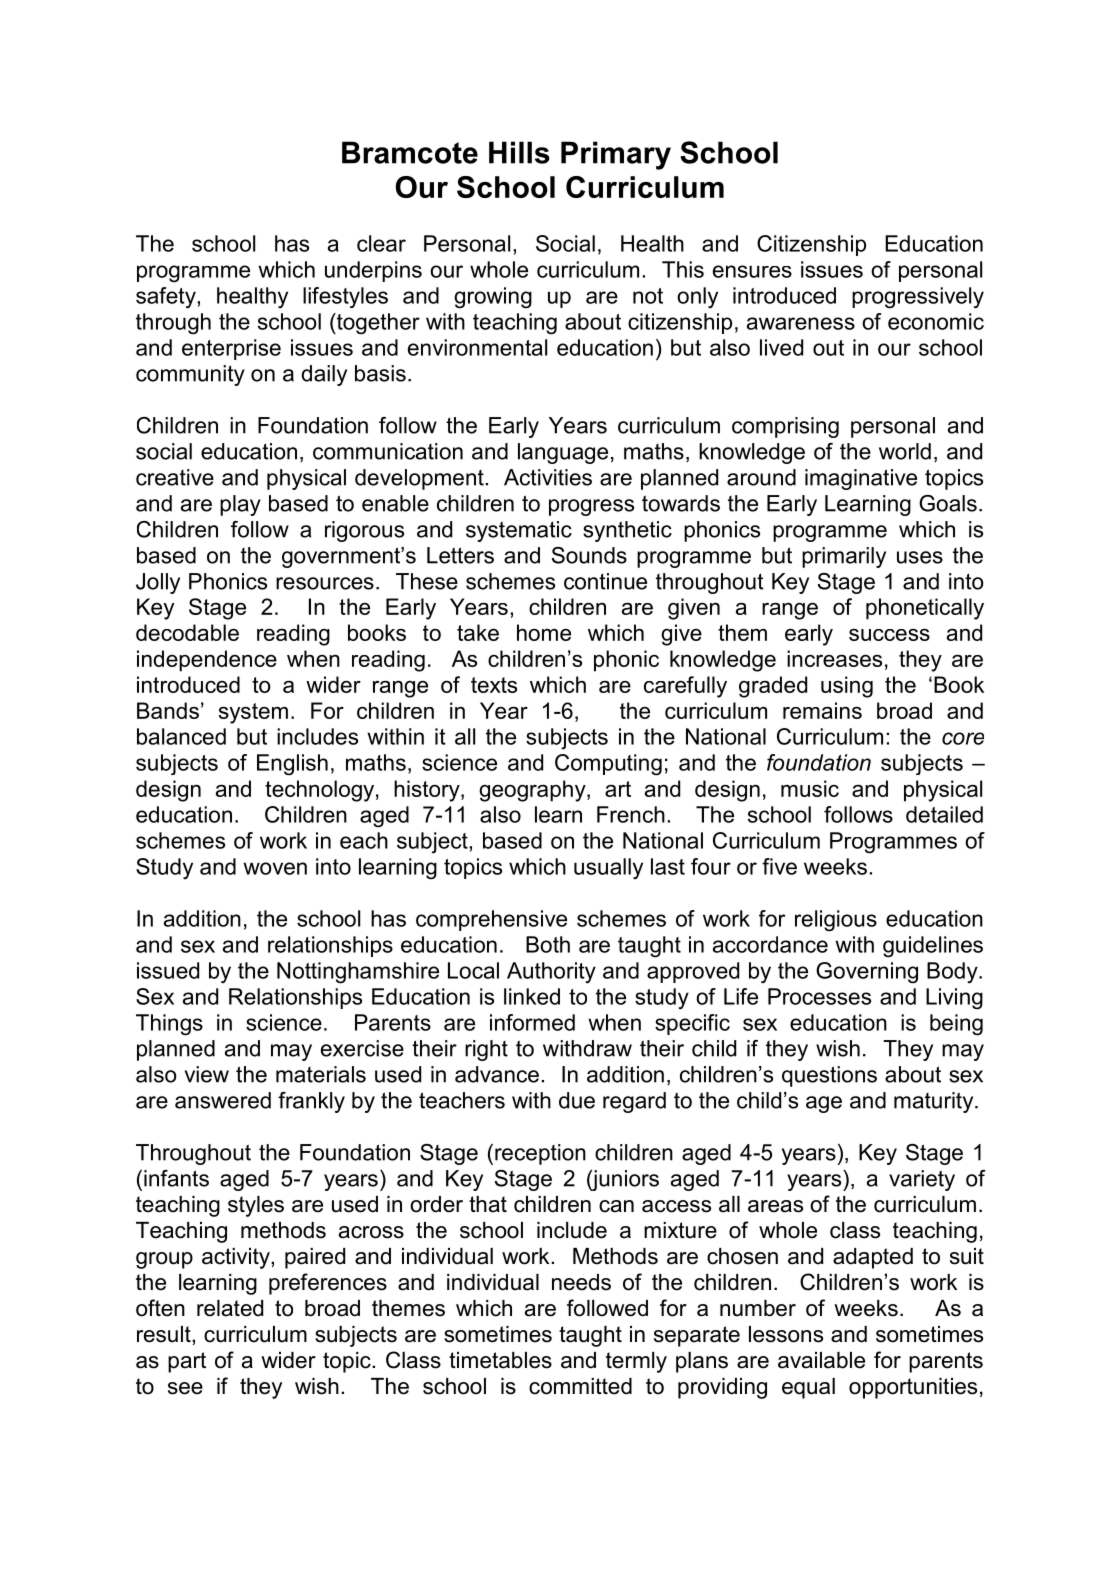  What do you see at coordinates (589, 555) in the document?
I see `Sounds` at bounding box center [589, 555].
